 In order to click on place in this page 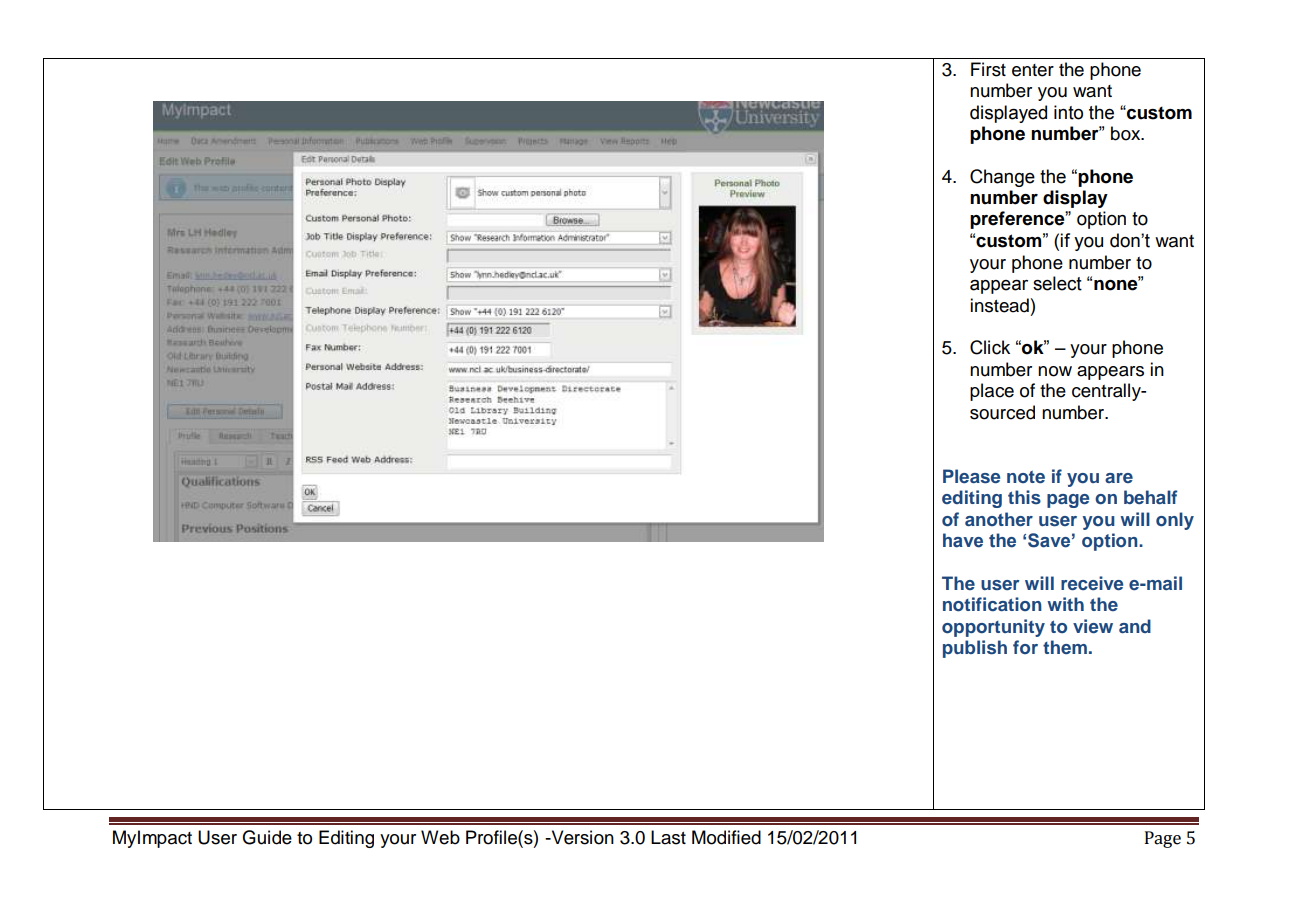, I will do `click(992, 392)`.
